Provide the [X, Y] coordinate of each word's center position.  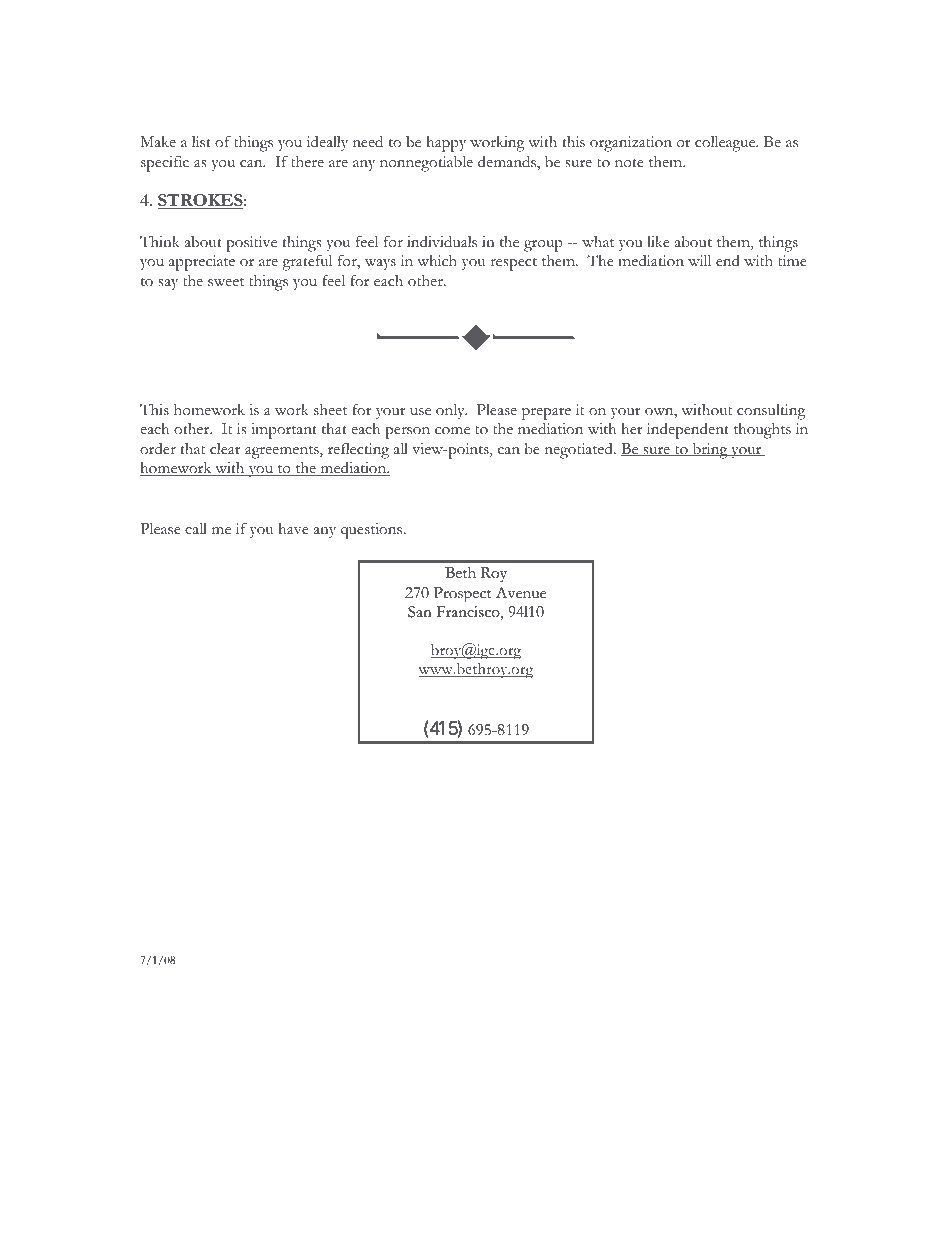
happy [446, 144]
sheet [330, 410]
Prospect [462, 594]
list [201, 142]
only [451, 411]
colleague [726, 144]
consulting [771, 412]
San [419, 612]
